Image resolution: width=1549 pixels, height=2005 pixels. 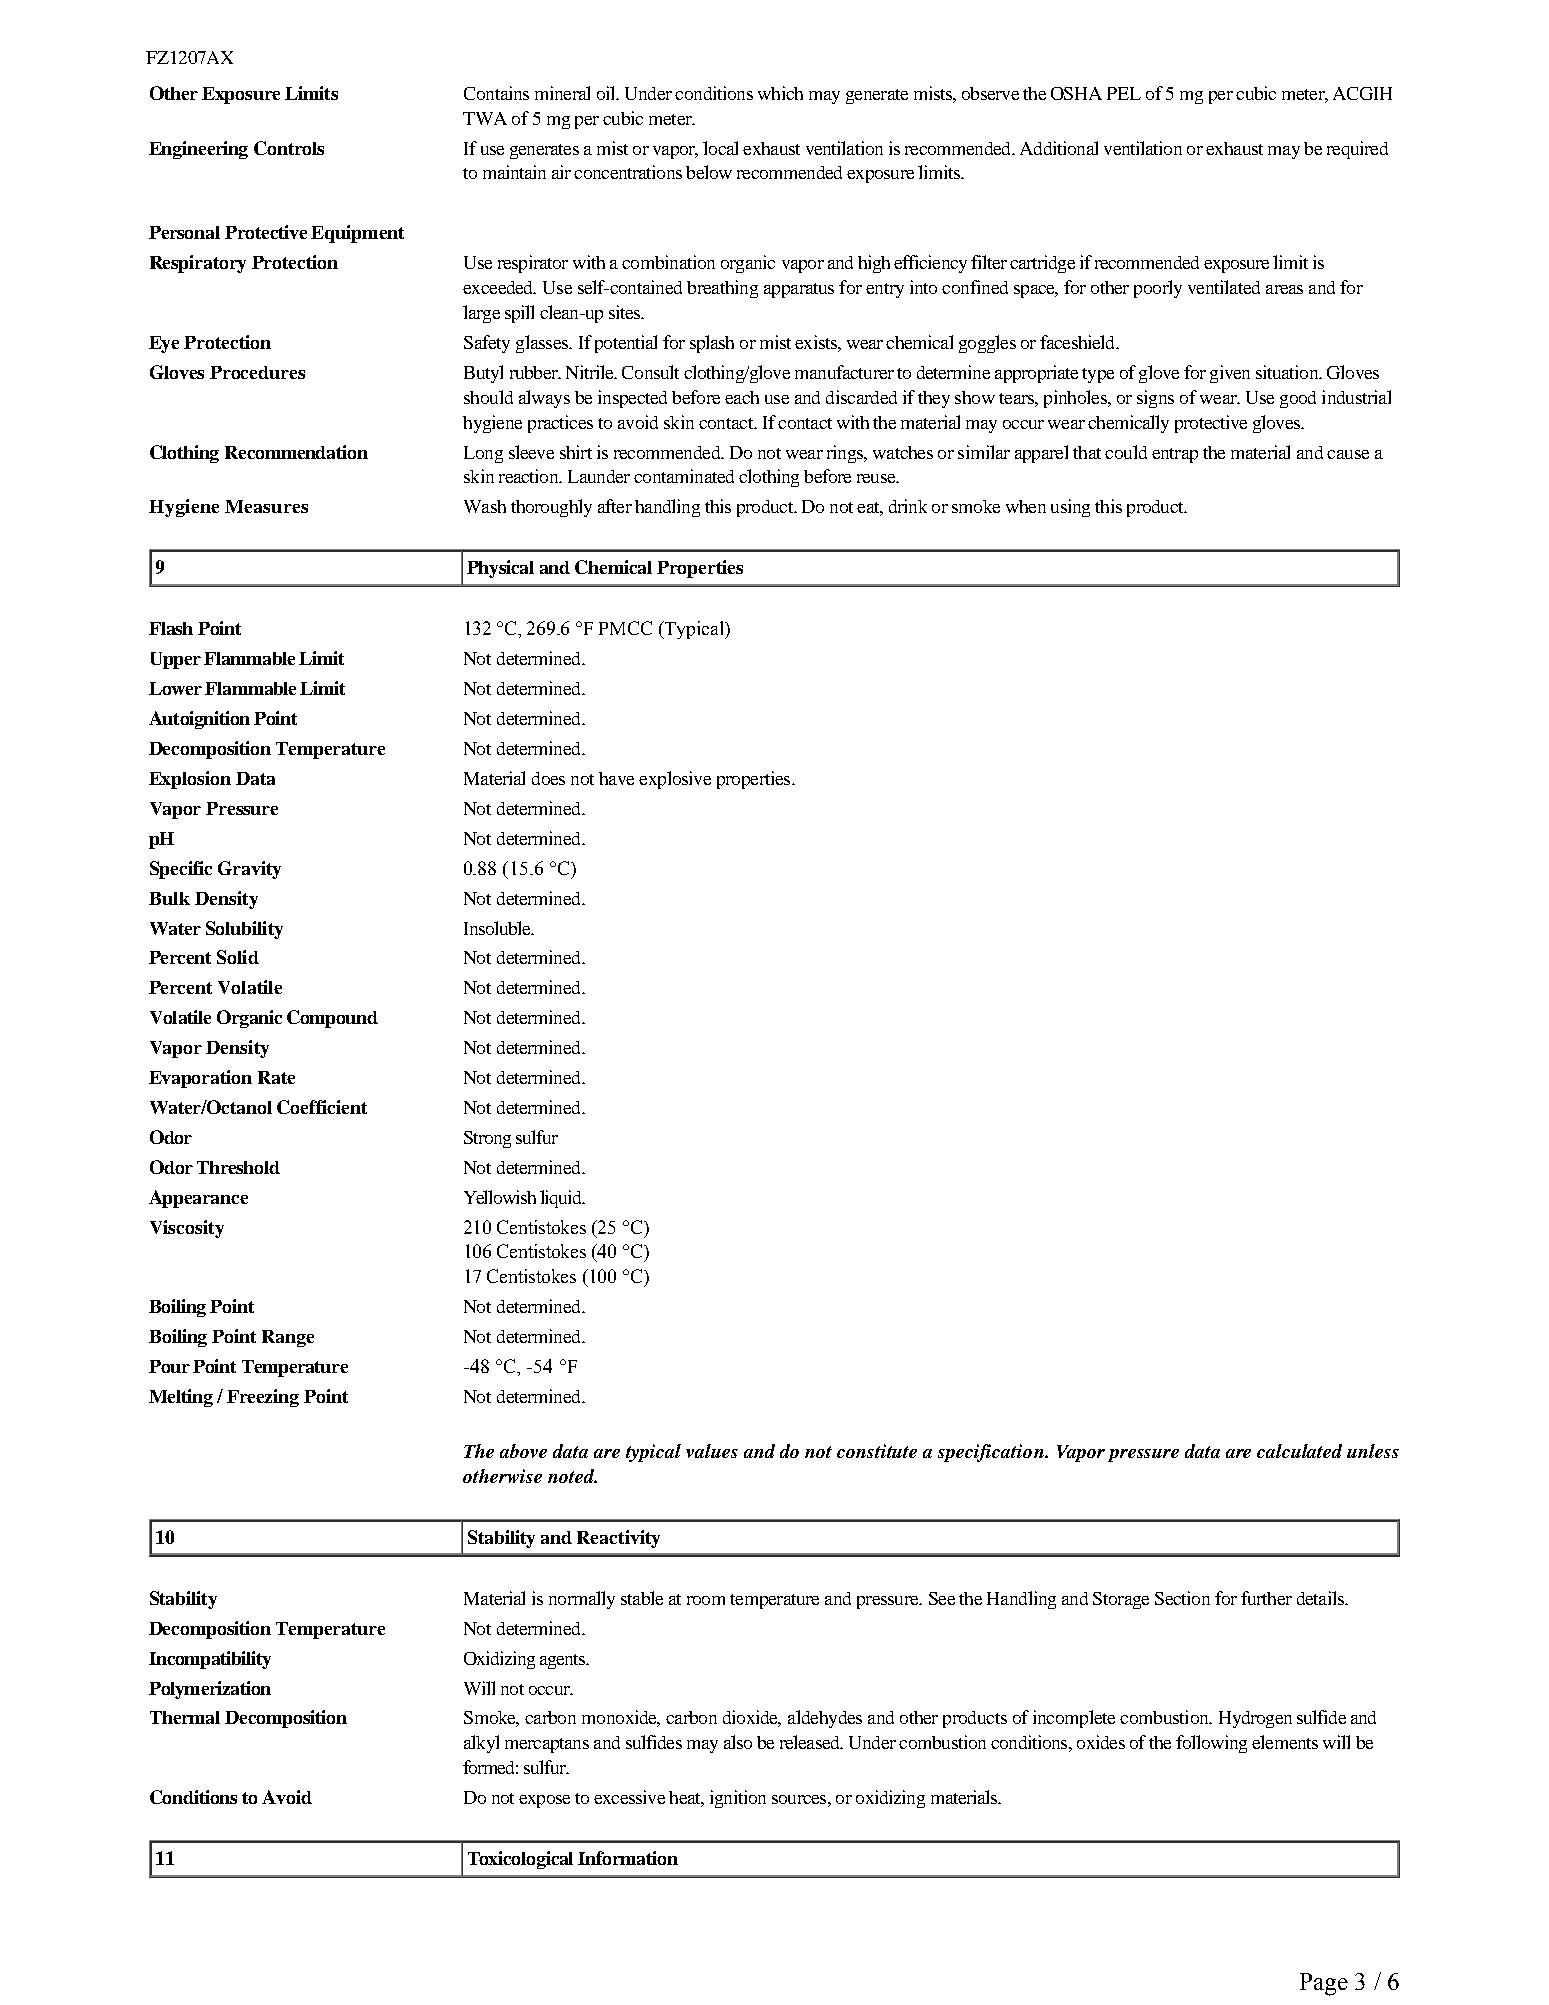 What do you see at coordinates (1299, 1451) in the document?
I see `calculated` at bounding box center [1299, 1451].
